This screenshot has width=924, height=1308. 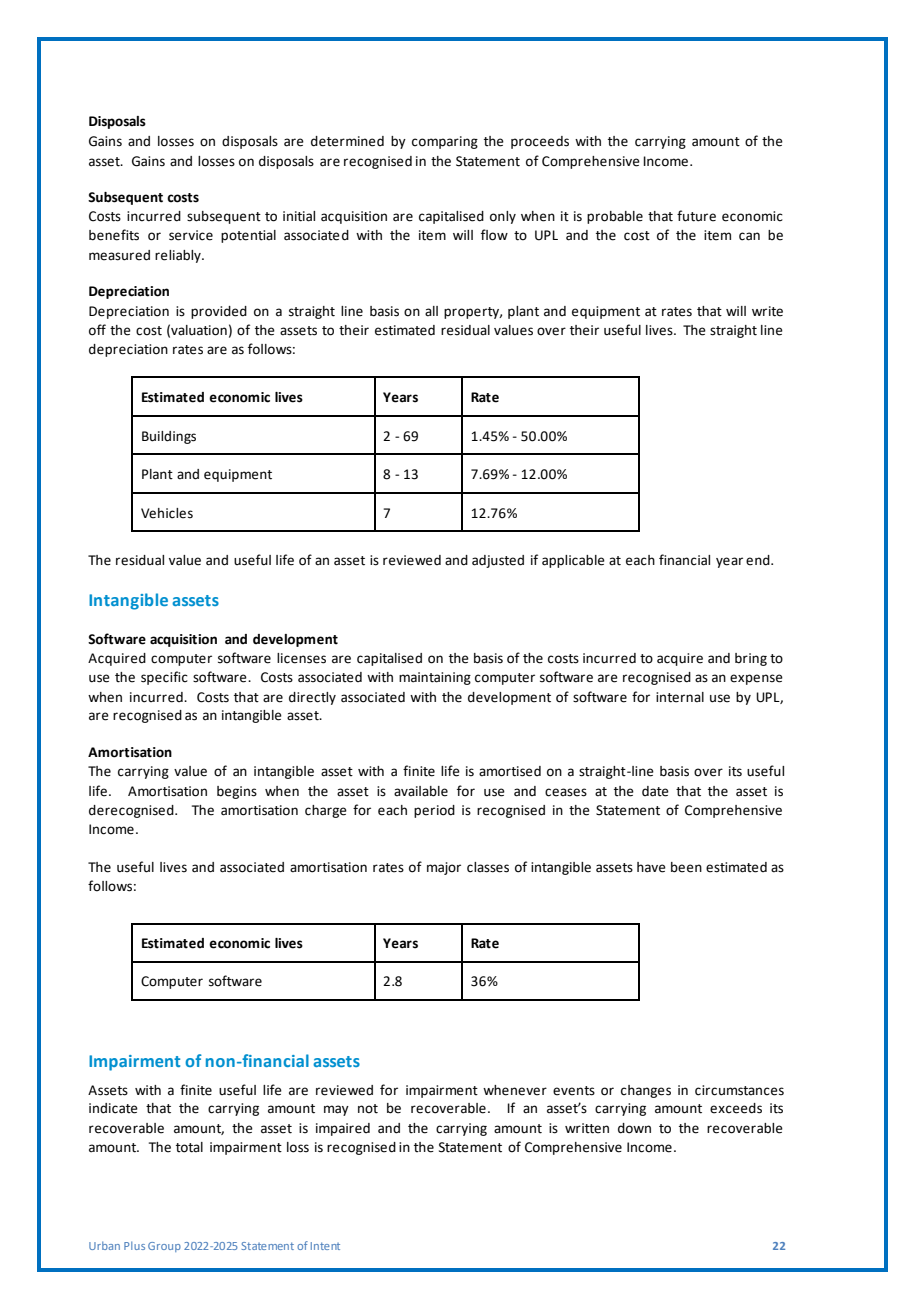 I want to click on Intent, so click(x=325, y=1246).
